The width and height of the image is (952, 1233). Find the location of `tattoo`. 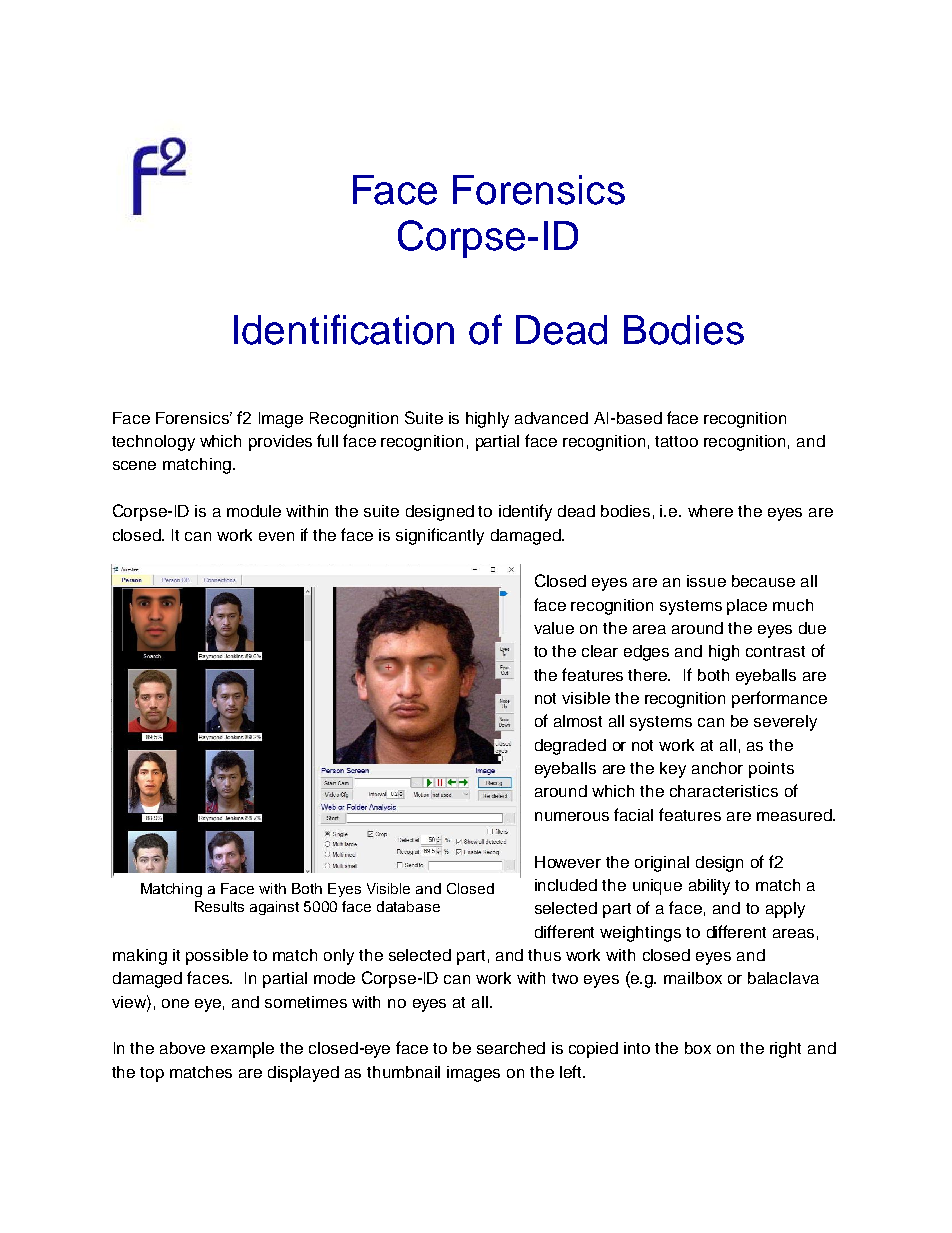

tattoo is located at coordinates (676, 441).
